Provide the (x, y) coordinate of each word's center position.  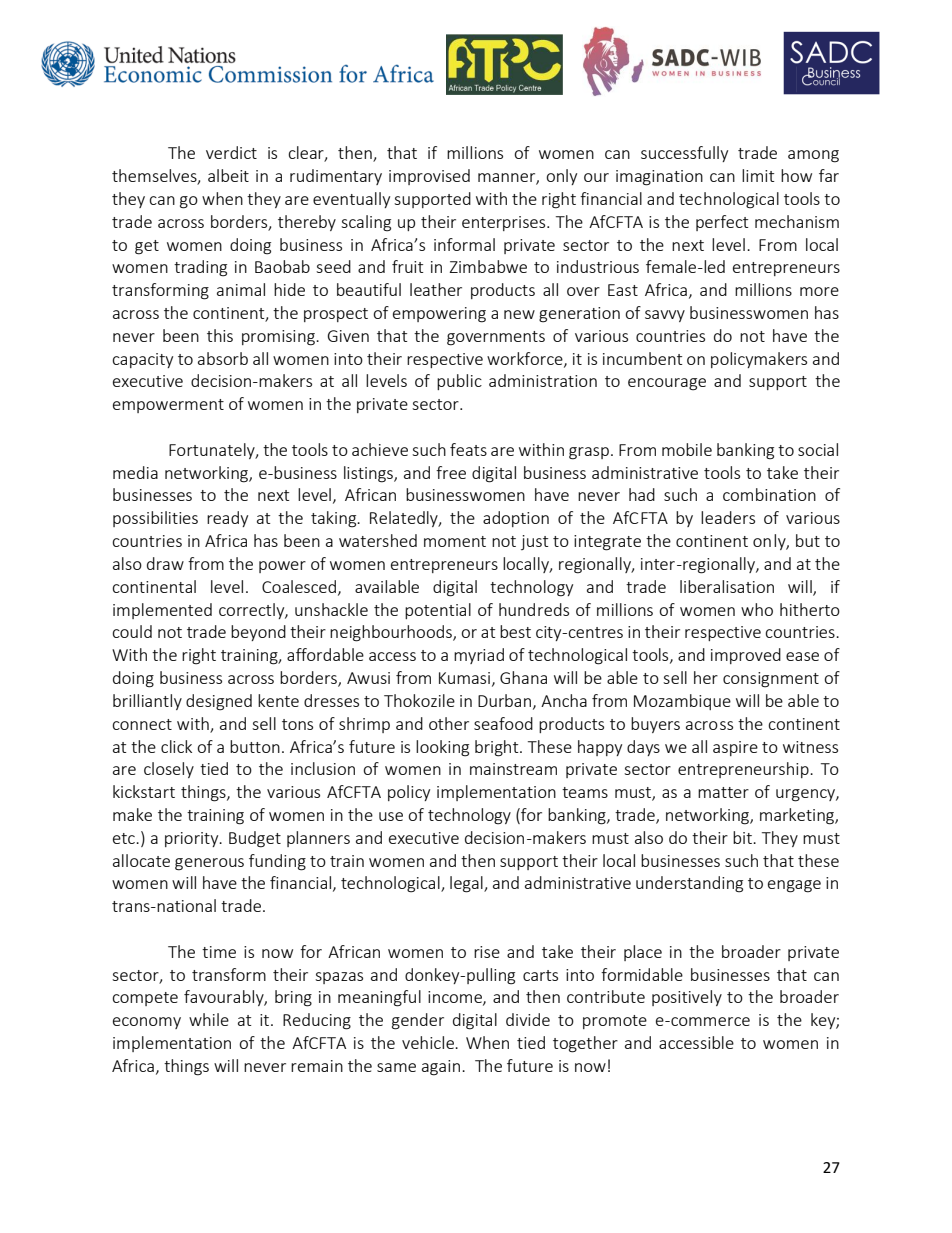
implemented (162, 611)
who (757, 609)
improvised (429, 177)
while (209, 1019)
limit (758, 175)
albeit (228, 175)
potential (438, 611)
